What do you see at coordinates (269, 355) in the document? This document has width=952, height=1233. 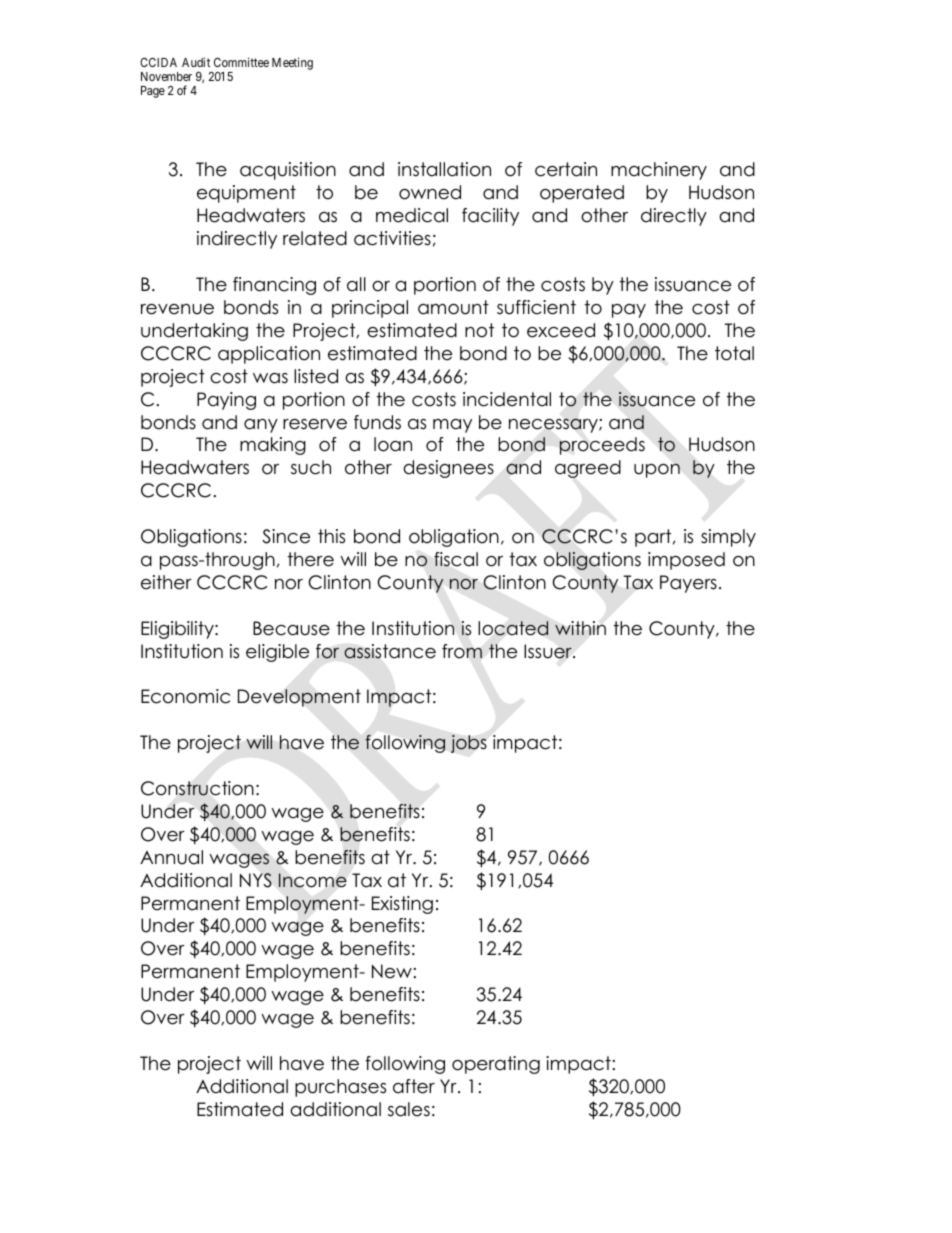 I see `application` at bounding box center [269, 355].
